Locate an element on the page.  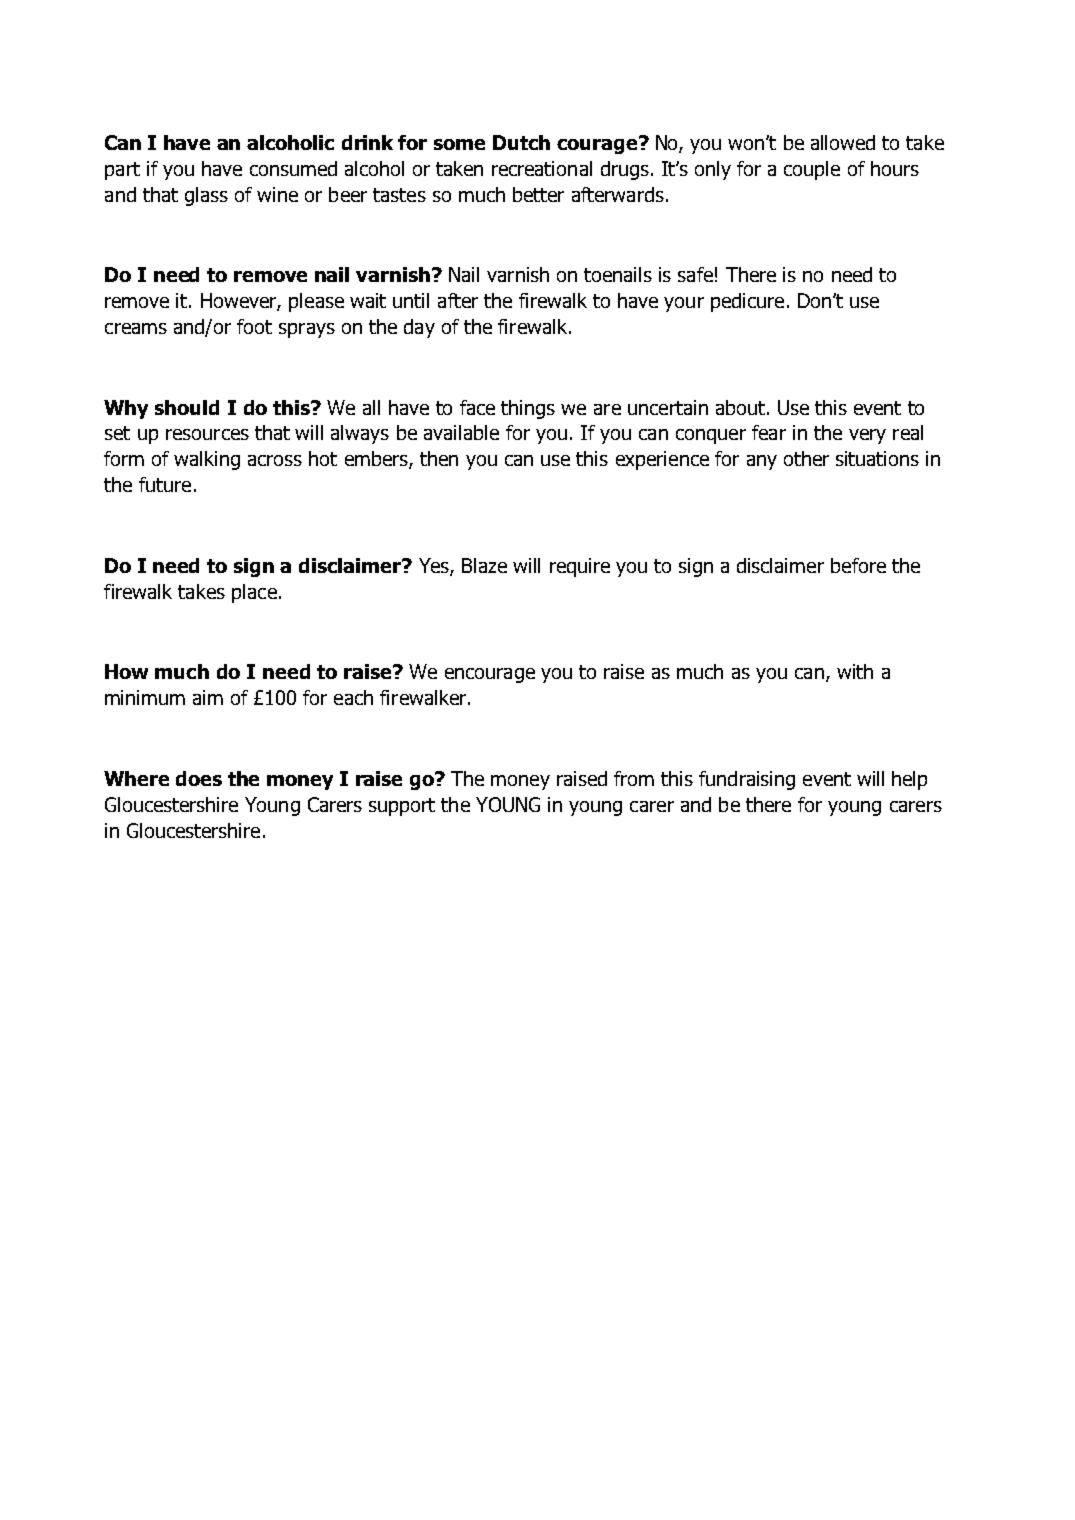
does is located at coordinates (199, 778).
